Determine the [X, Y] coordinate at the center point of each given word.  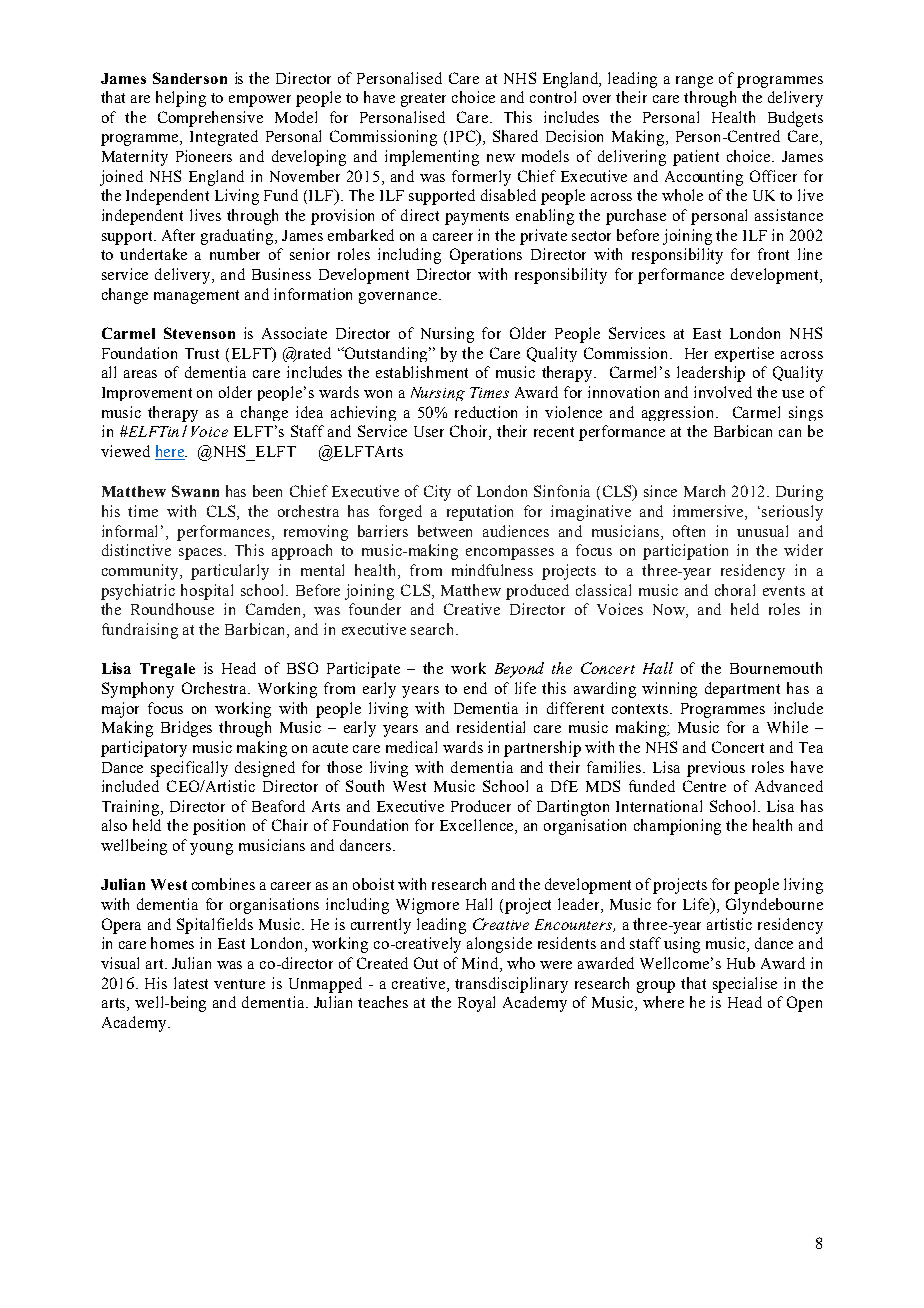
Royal [476, 1004]
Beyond [519, 670]
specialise [745, 985]
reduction [486, 412]
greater [423, 100]
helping [181, 99]
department [742, 690]
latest [191, 983]
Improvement [147, 394]
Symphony [138, 690]
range [694, 82]
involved [723, 392]
